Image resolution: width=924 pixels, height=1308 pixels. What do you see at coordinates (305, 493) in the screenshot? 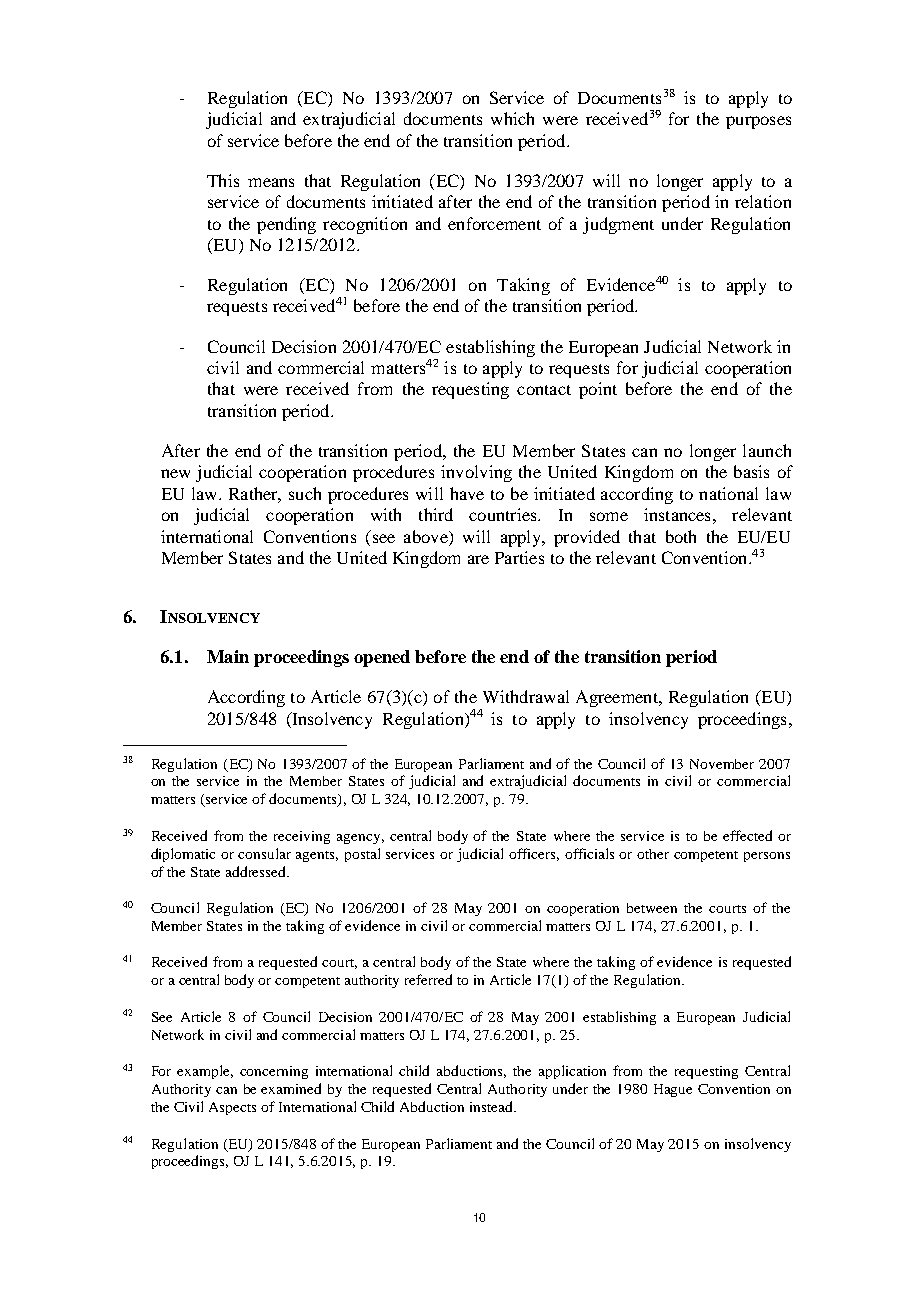
I see `such` at bounding box center [305, 493].
